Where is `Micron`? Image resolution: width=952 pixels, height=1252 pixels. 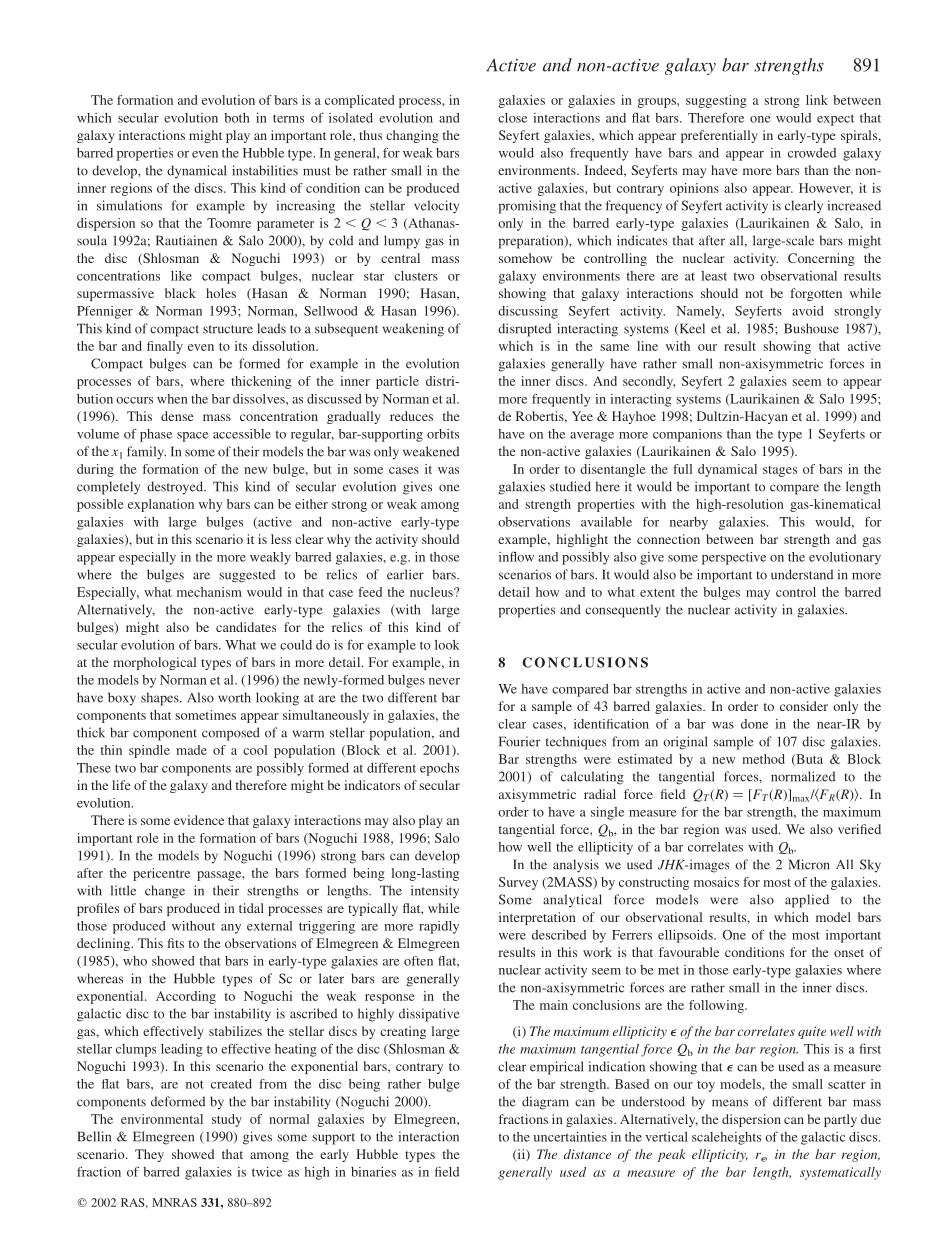 Micron is located at coordinates (809, 864).
